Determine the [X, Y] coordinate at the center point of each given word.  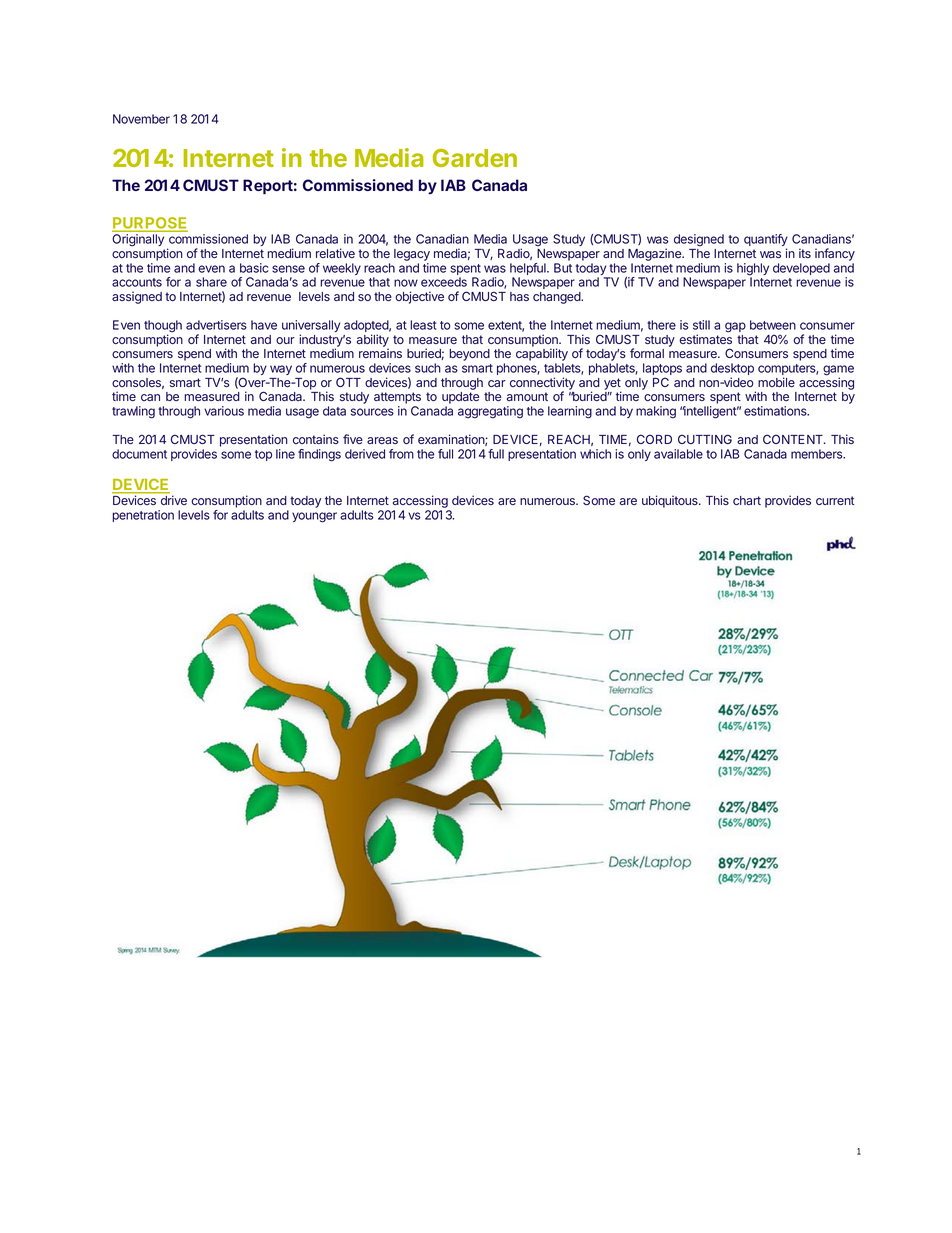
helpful [529, 270]
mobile [776, 382]
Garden [475, 158]
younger [314, 517]
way [281, 370]
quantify [766, 241]
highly [753, 270]
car [497, 383]
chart [747, 500]
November [141, 119]
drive [174, 500]
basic [254, 268]
